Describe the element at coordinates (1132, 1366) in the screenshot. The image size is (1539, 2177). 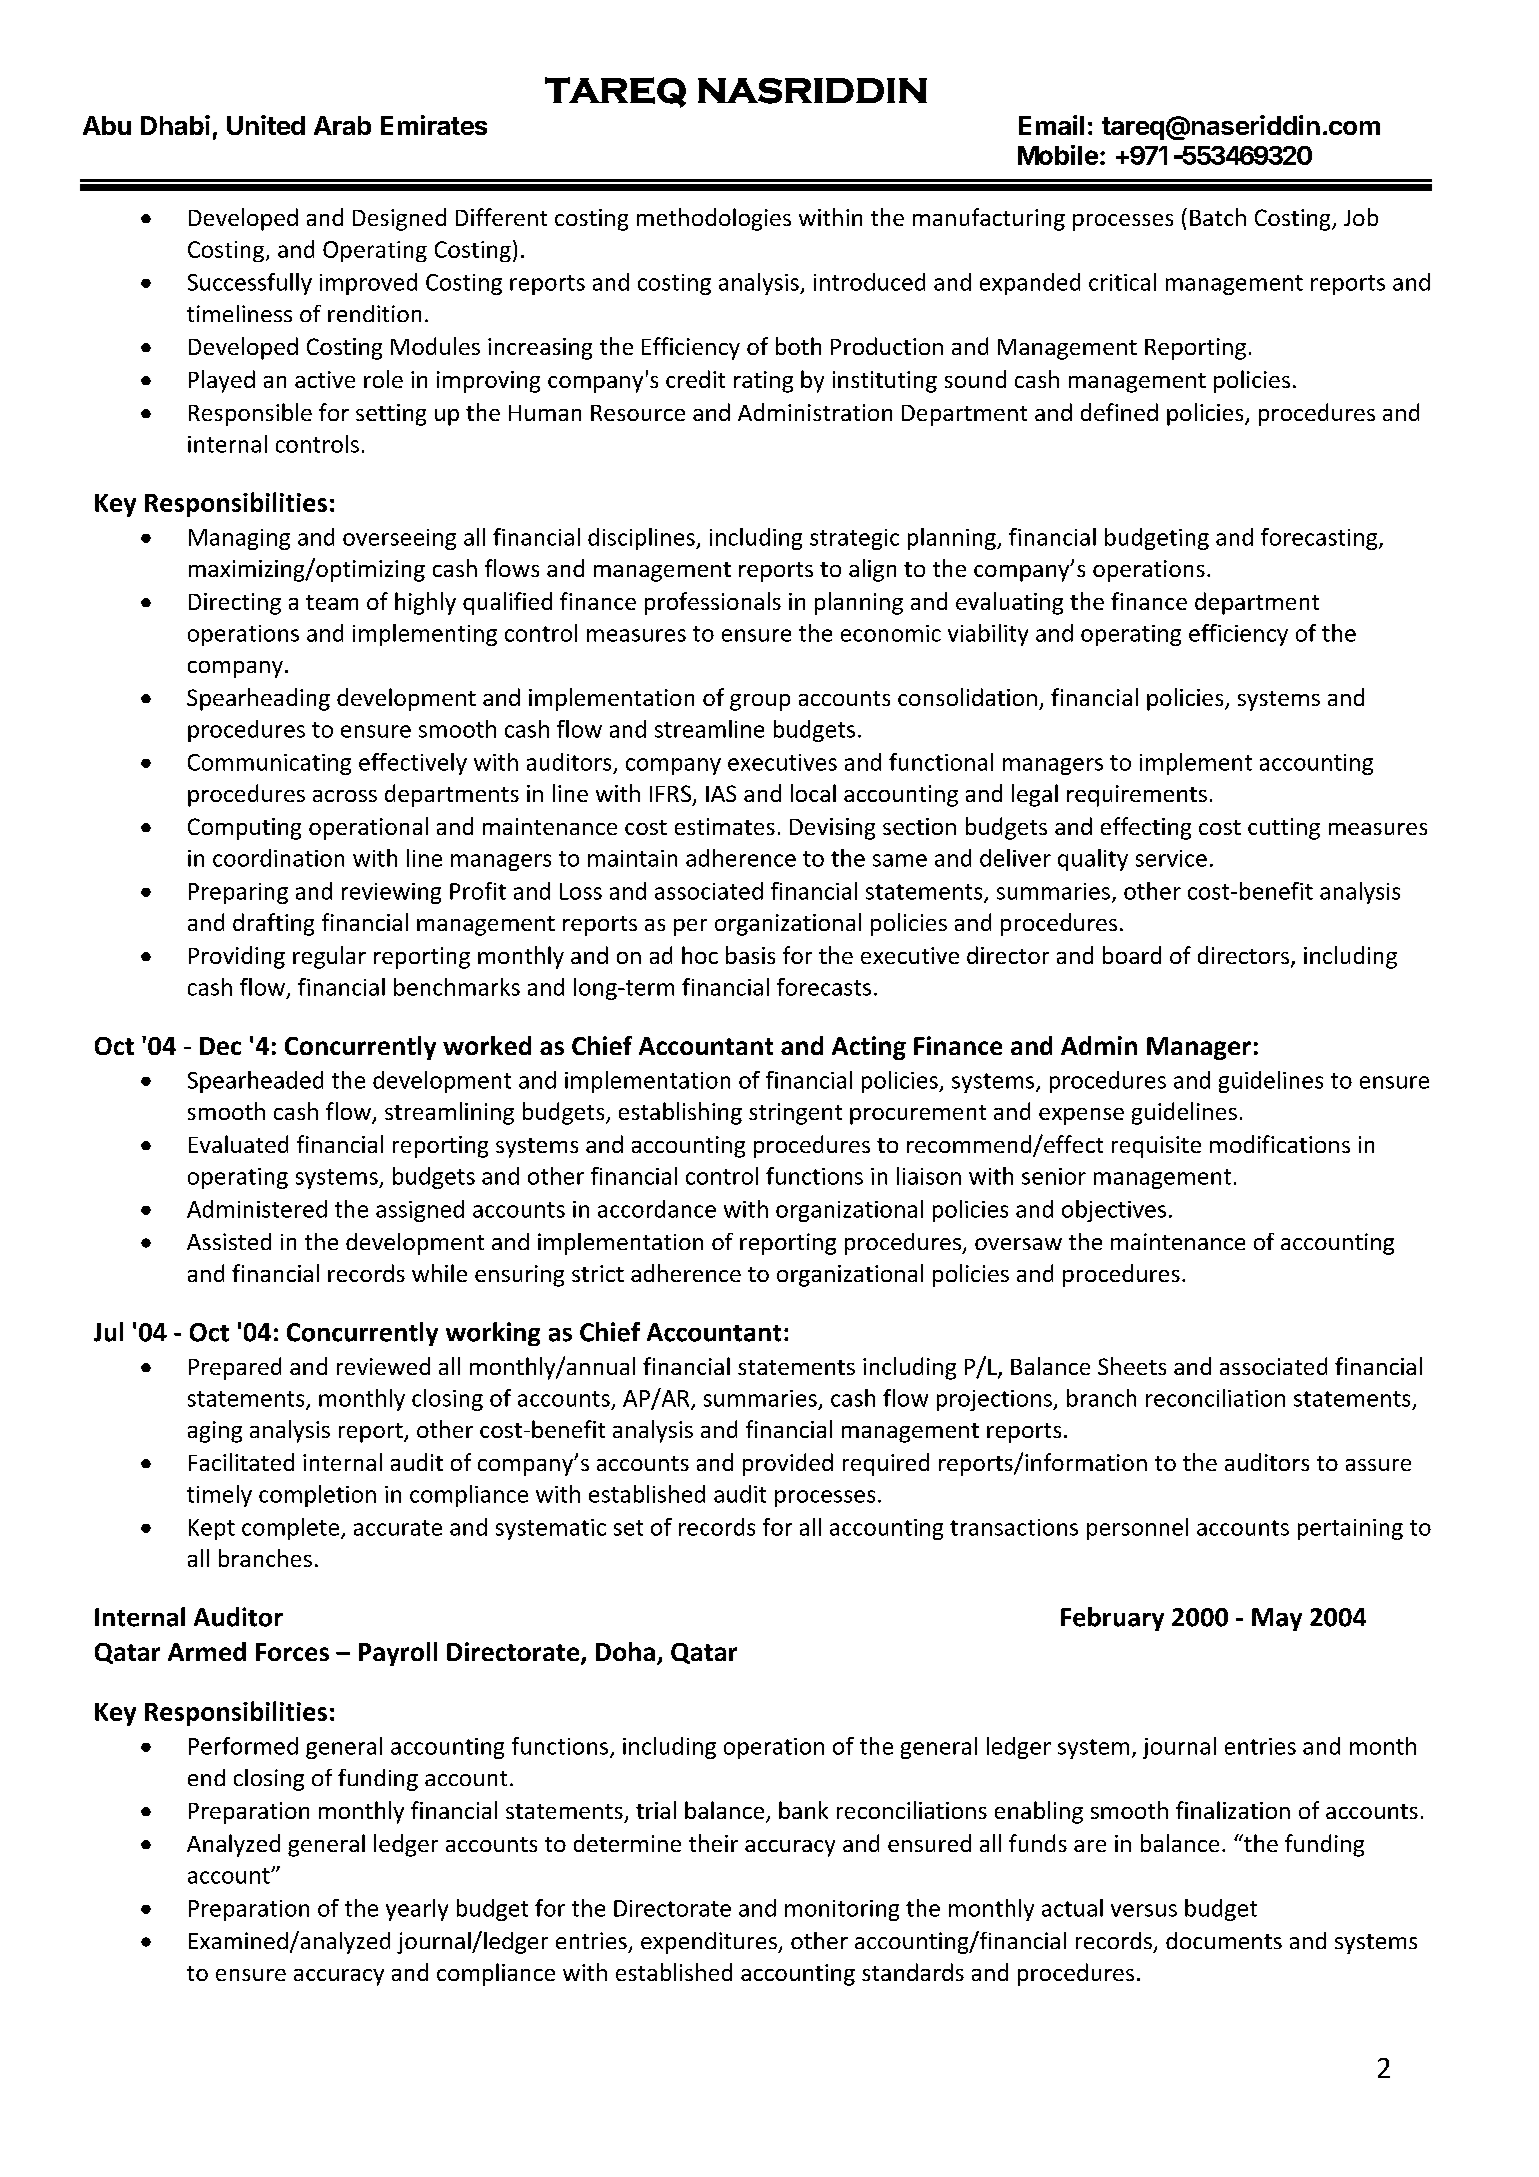
I see `Sheets` at that location.
